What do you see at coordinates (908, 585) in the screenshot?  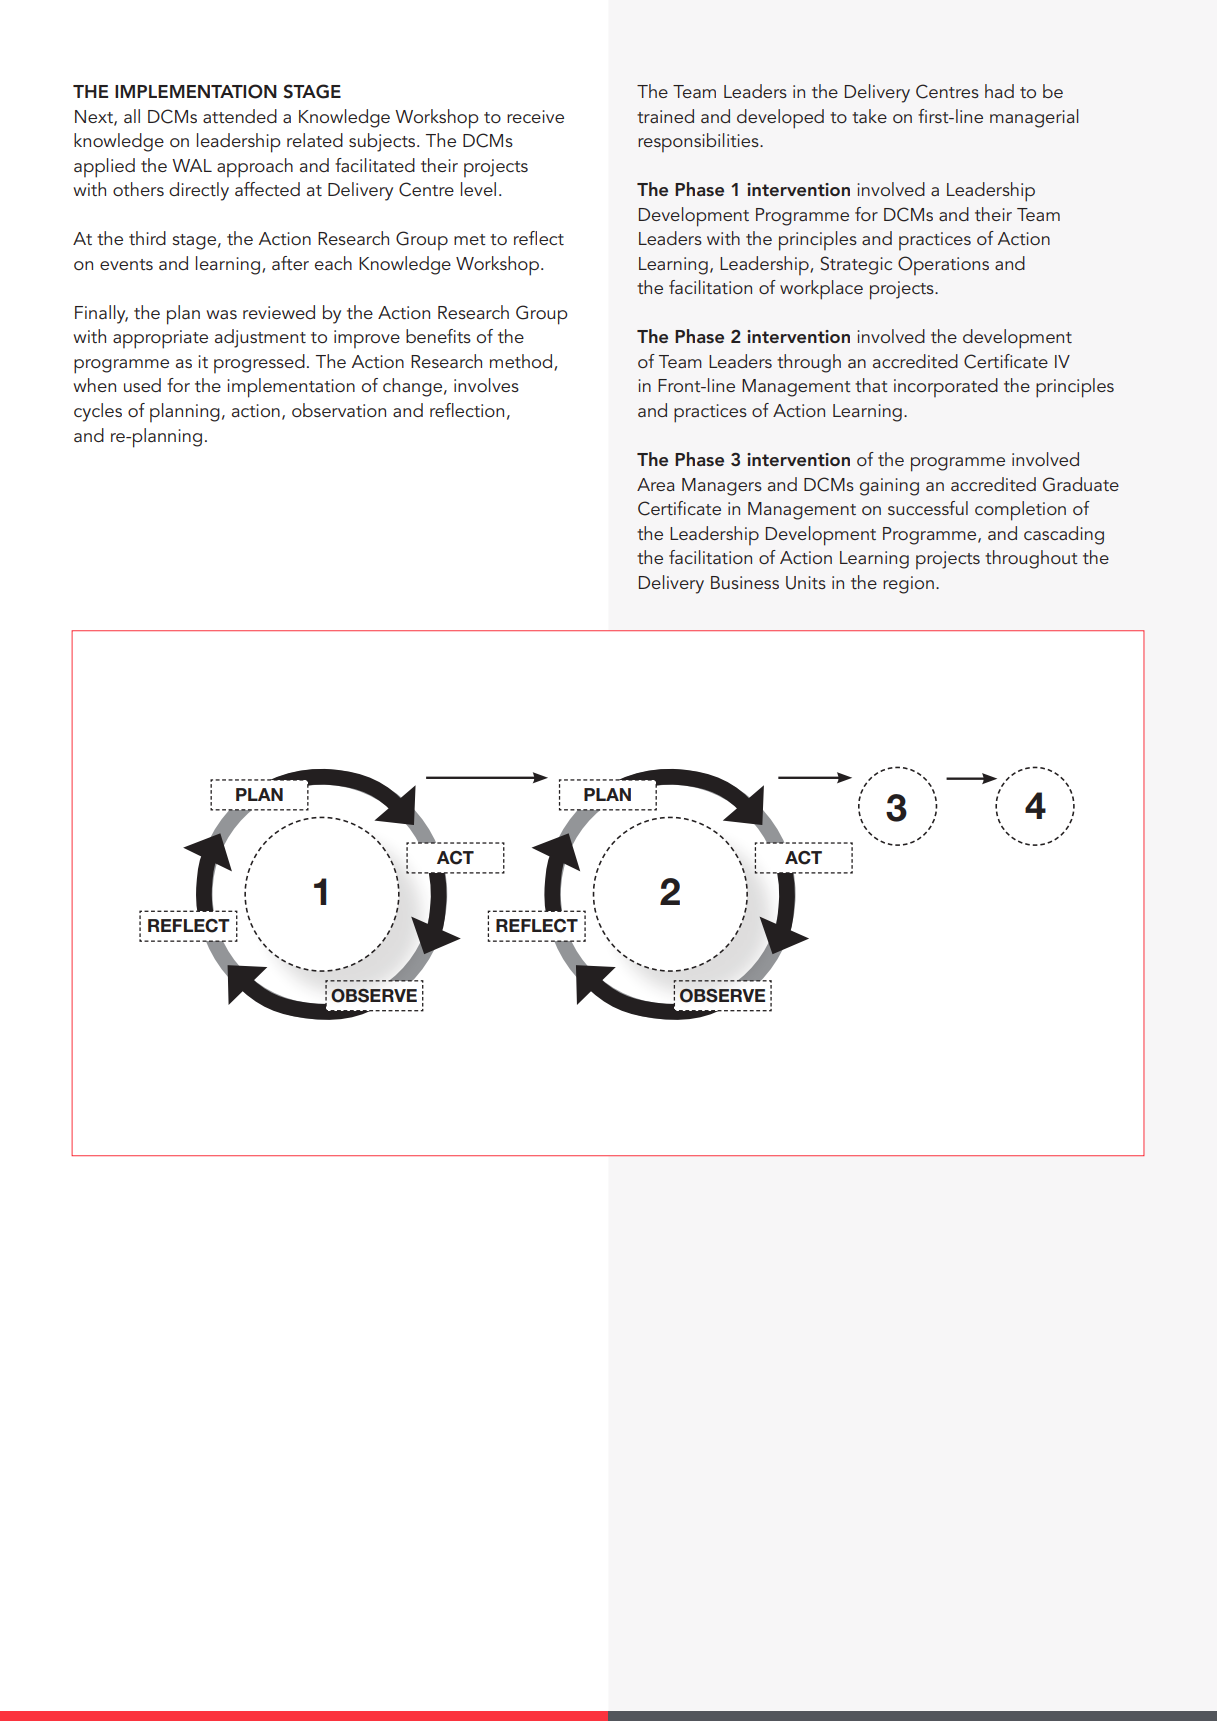 I see `region` at bounding box center [908, 585].
